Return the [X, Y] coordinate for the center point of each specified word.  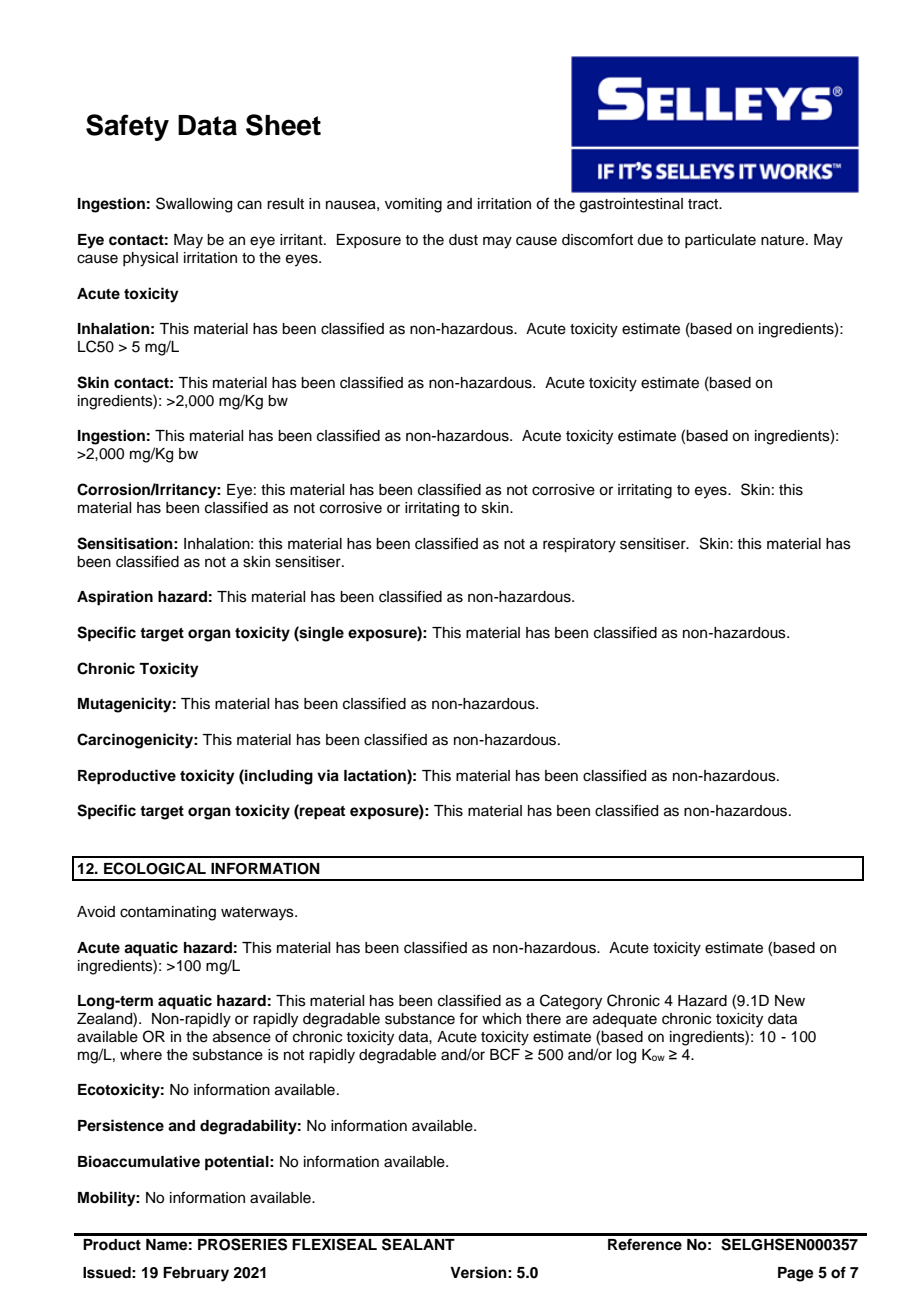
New [790, 1001]
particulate [720, 241]
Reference [645, 1244]
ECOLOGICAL [155, 868]
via [328, 775]
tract [704, 204]
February [196, 1274]
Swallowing [194, 205]
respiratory [579, 545]
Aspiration [115, 598]
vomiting [413, 205]
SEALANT [418, 1244]
